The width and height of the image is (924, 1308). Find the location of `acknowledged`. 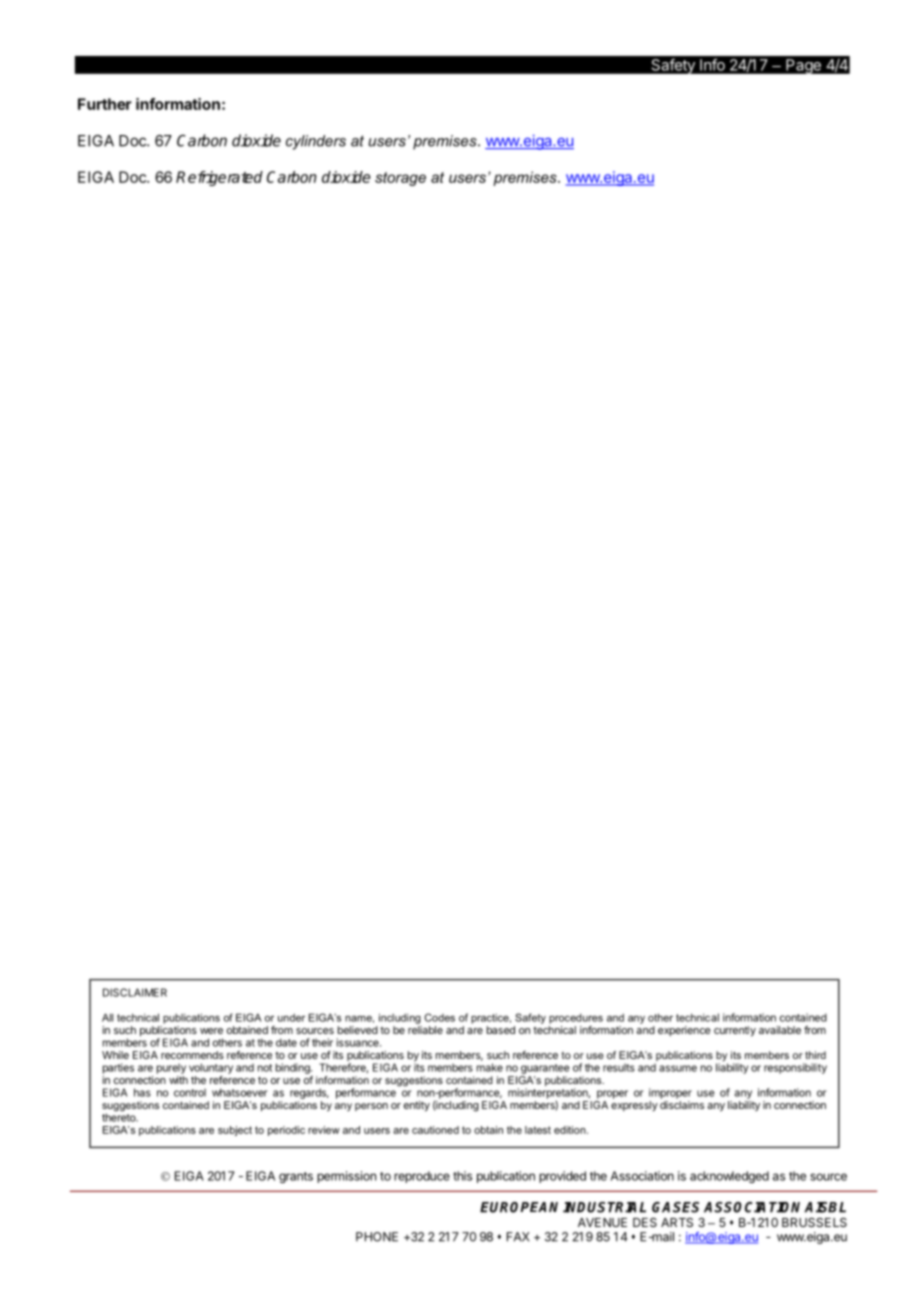

acknowledged is located at coordinates (729, 1177).
